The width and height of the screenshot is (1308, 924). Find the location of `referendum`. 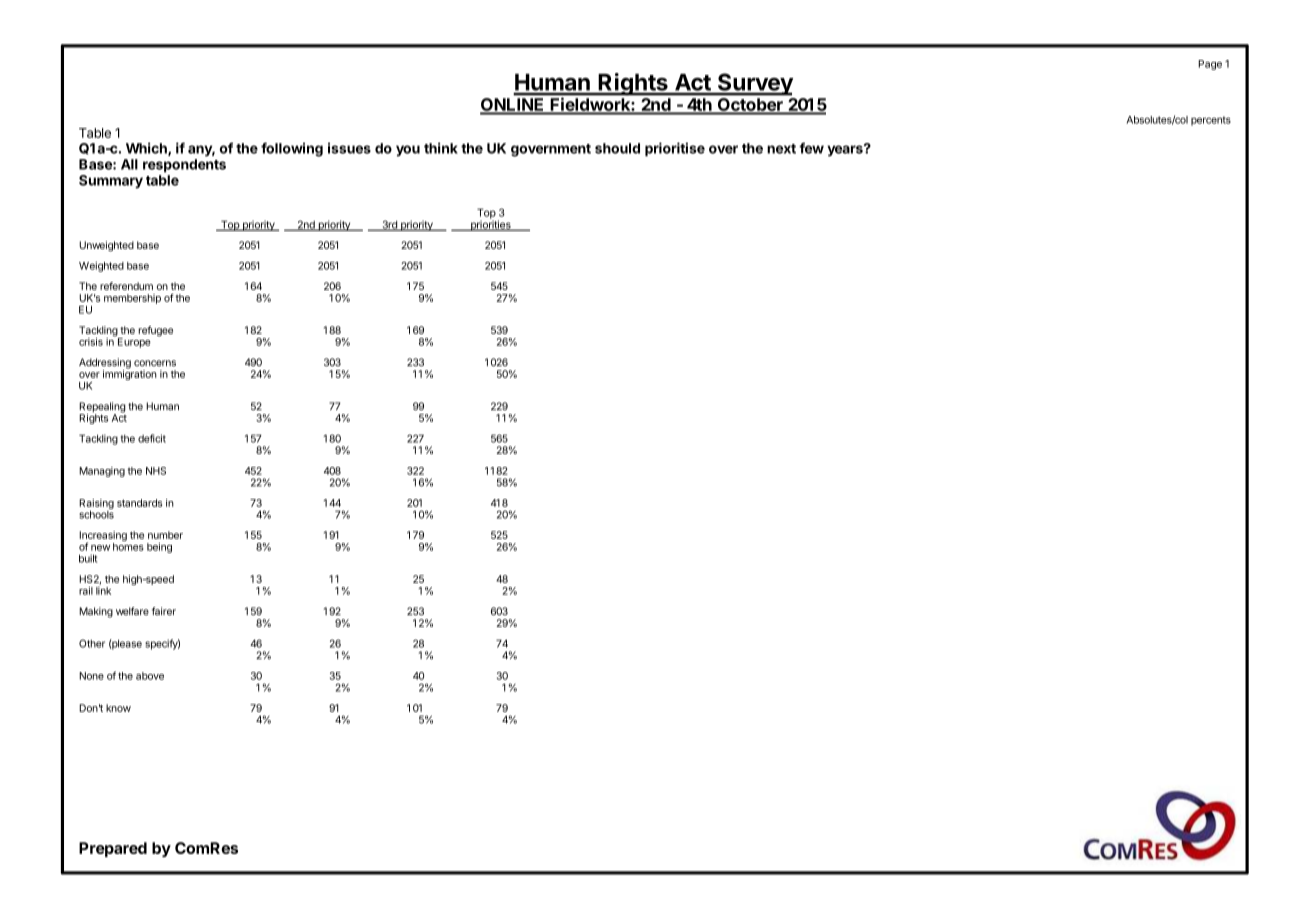

referendum is located at coordinates (126, 286).
